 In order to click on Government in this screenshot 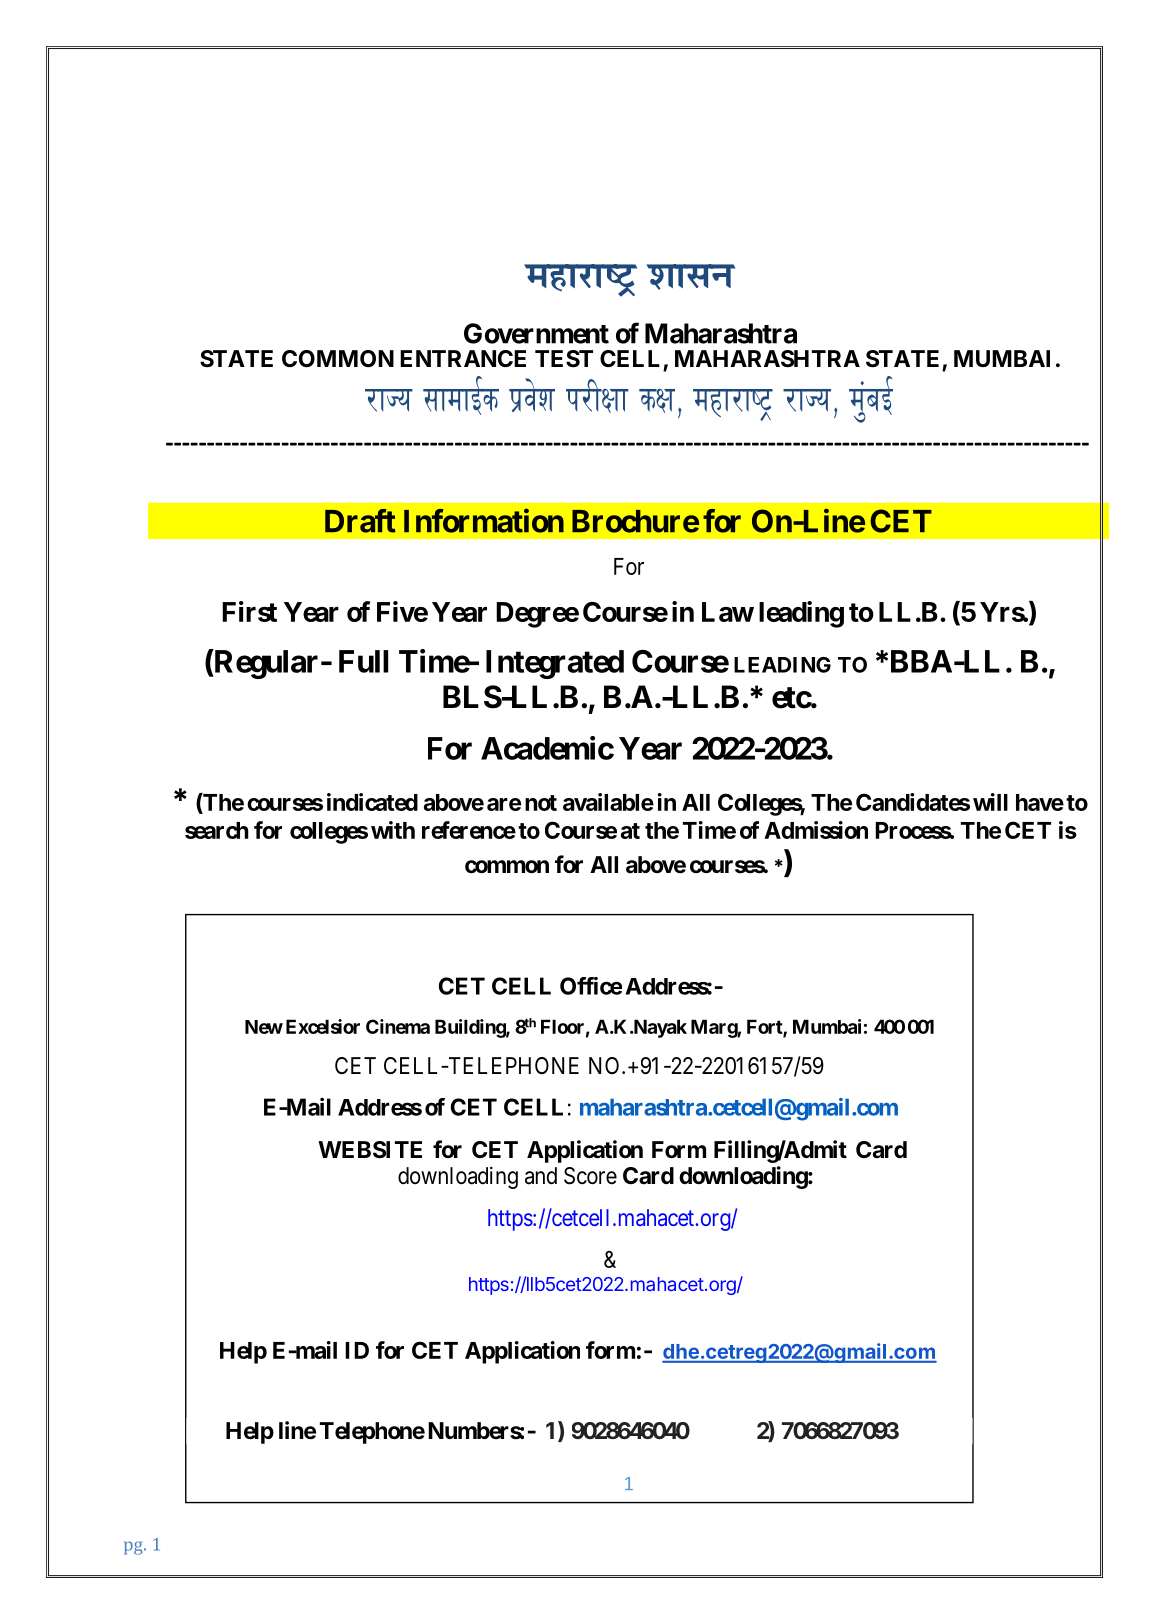, I will do `click(536, 333)`.
